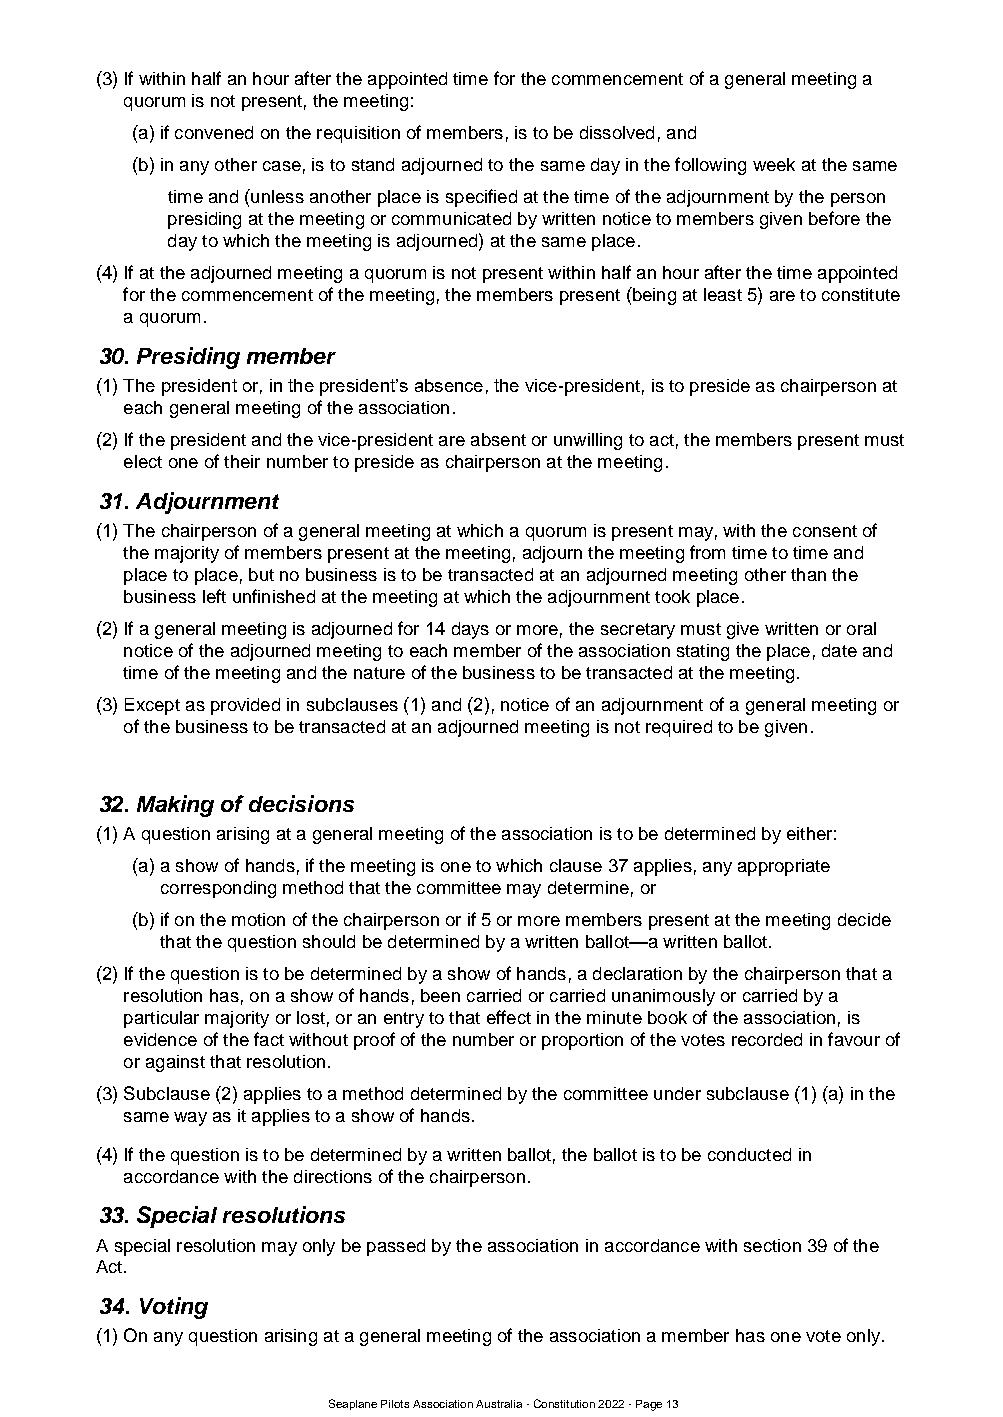  I want to click on days, so click(470, 630).
